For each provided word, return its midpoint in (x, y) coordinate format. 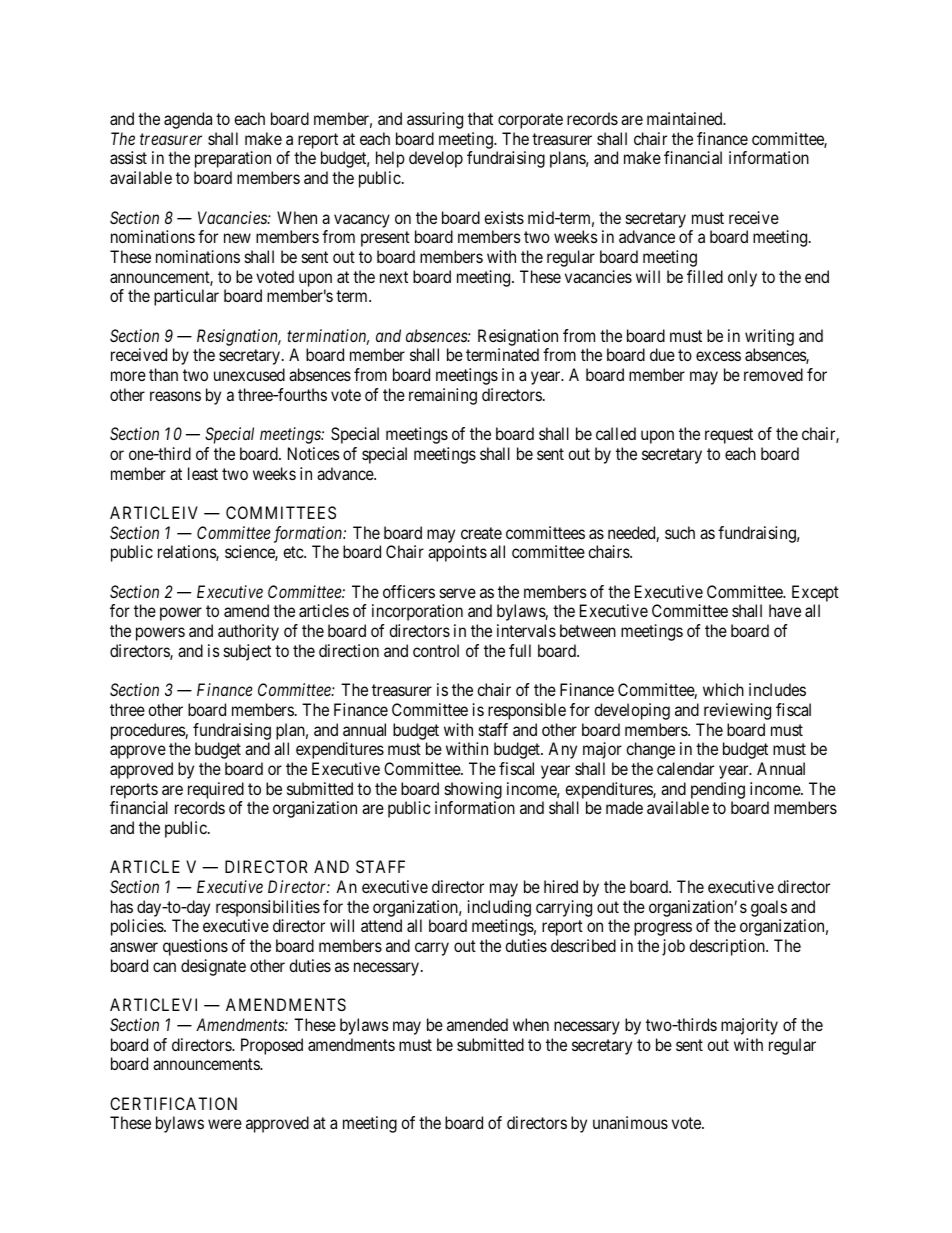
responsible (527, 711)
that (480, 118)
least (203, 473)
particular (186, 297)
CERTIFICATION (173, 1103)
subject (247, 652)
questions (195, 947)
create (481, 533)
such (680, 532)
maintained (686, 118)
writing (769, 337)
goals (769, 908)
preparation (233, 159)
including (499, 908)
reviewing (737, 711)
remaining (443, 396)
